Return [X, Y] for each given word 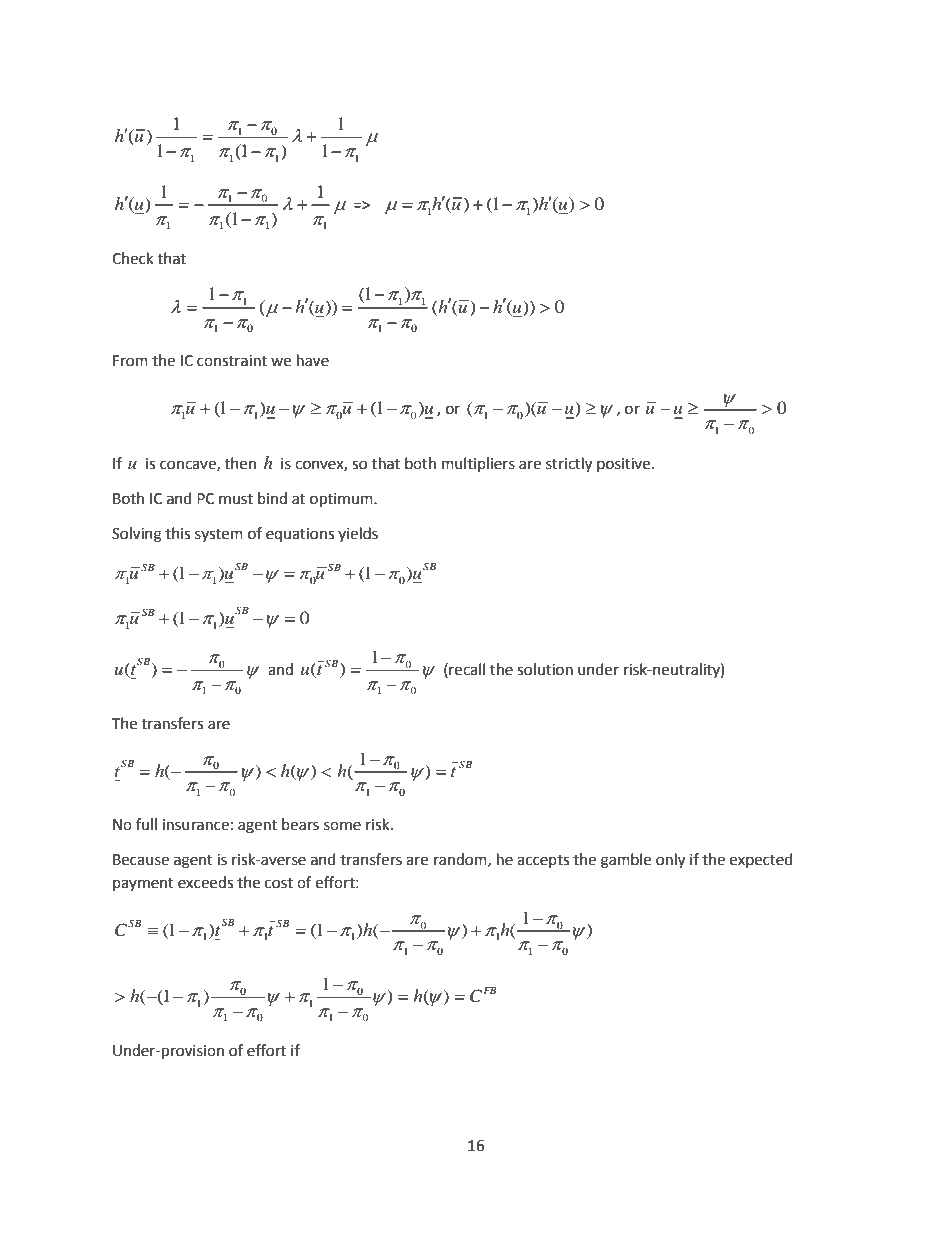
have [313, 360]
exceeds [205, 882]
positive [625, 465]
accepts [543, 861]
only [670, 861]
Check [132, 258]
